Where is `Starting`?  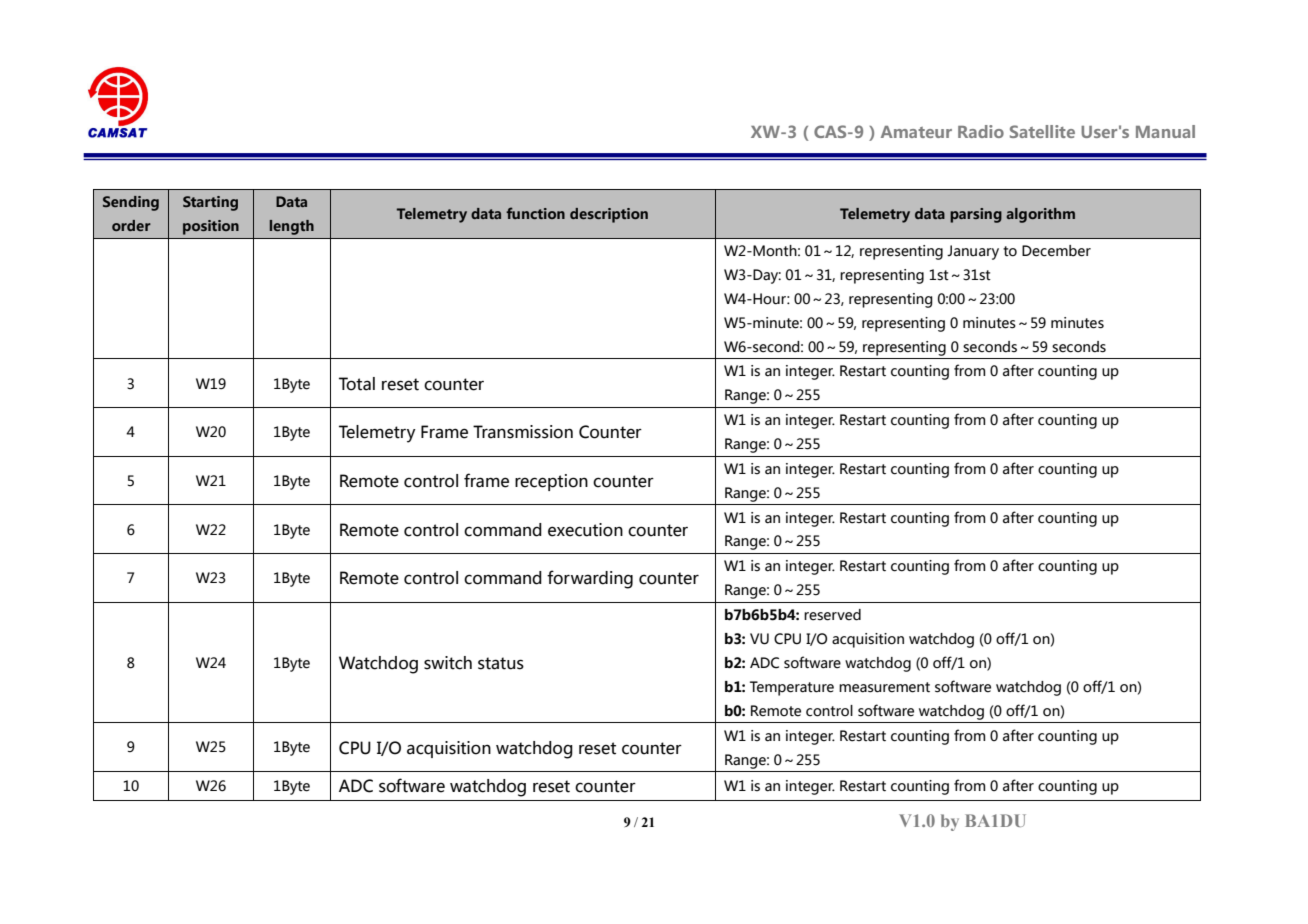 Starting is located at coordinates (210, 203).
